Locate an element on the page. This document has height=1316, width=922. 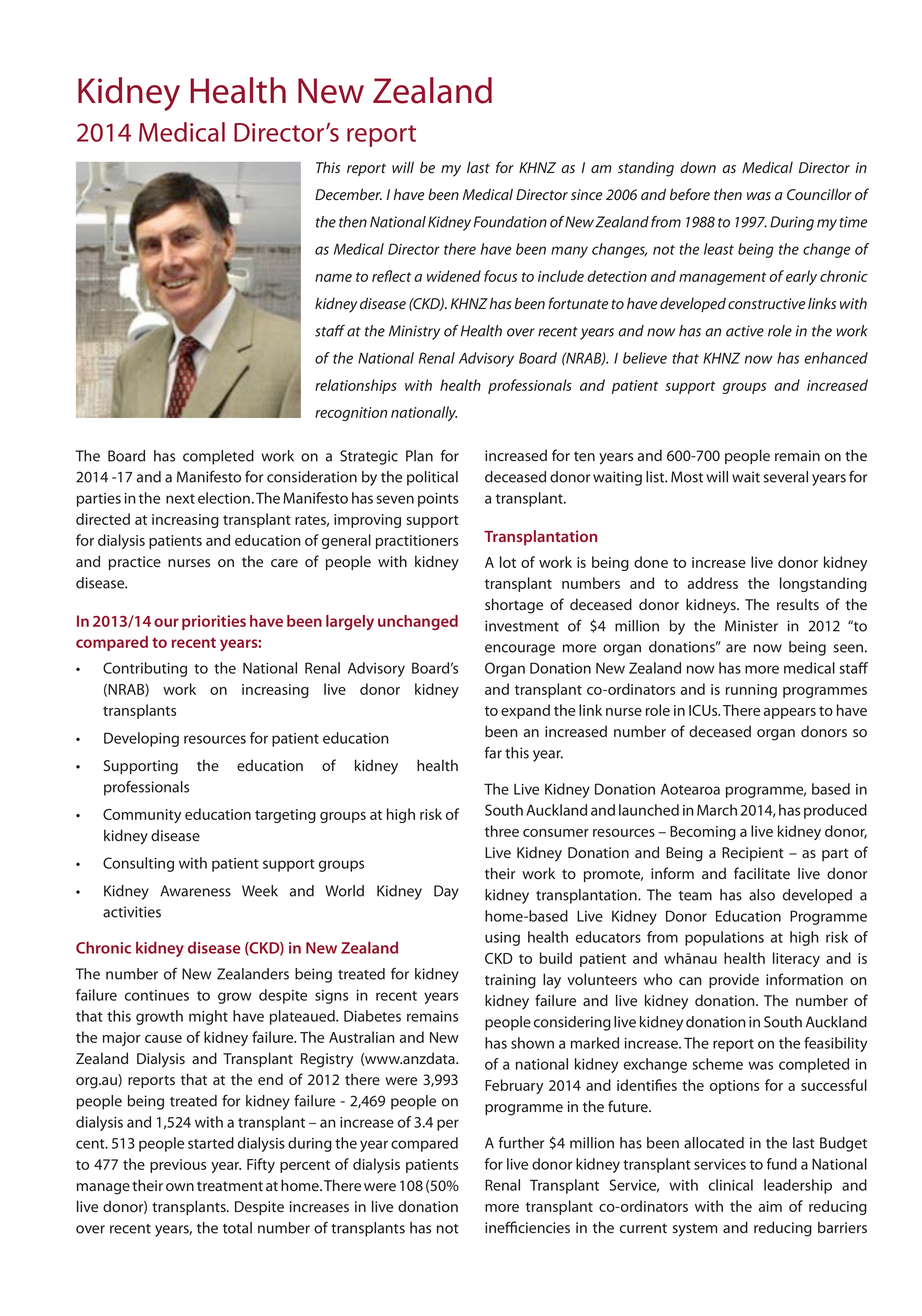
Foundation is located at coordinates (510, 222).
